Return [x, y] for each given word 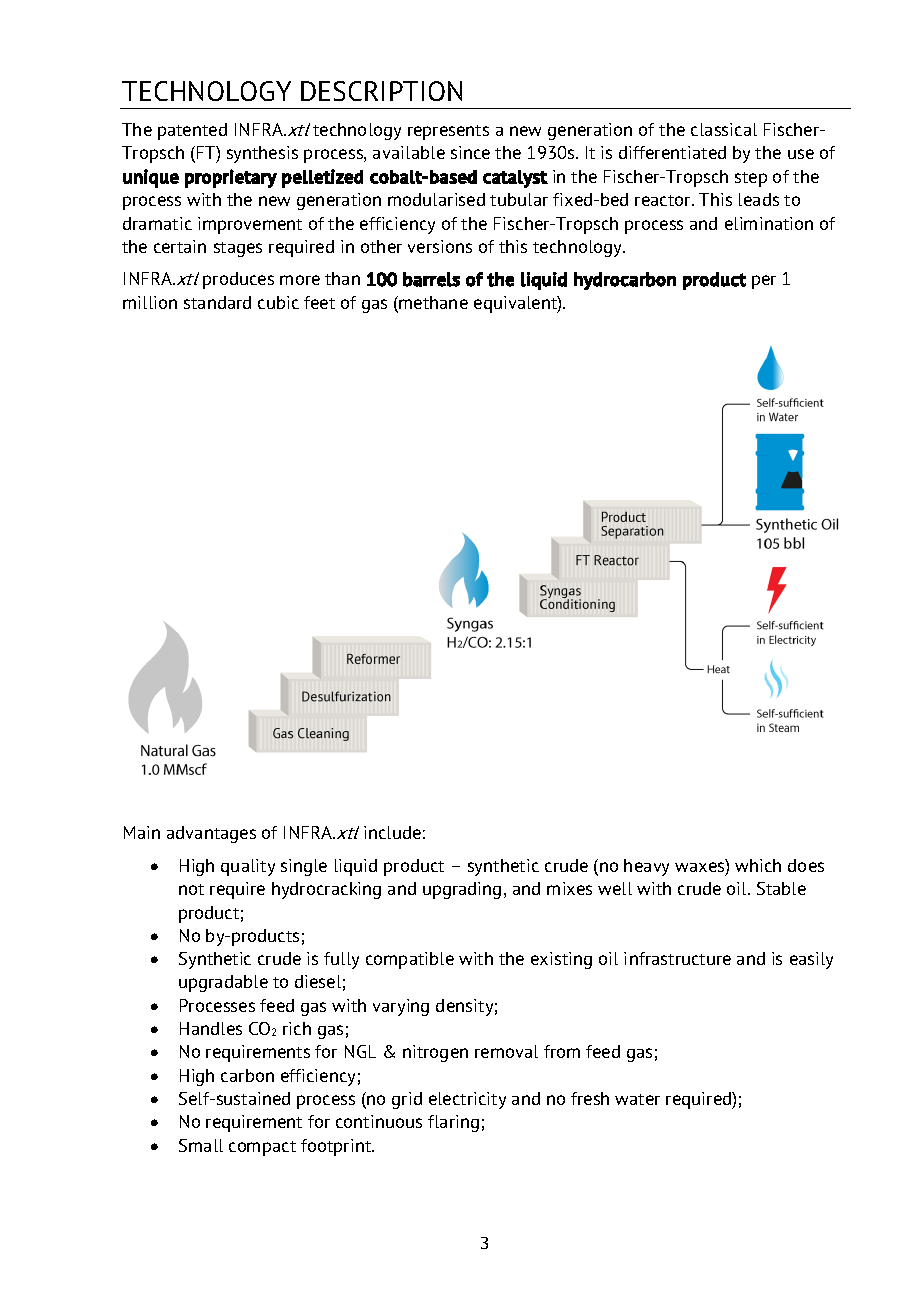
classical [724, 129]
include [392, 832]
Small [201, 1145]
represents [448, 132]
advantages [211, 834]
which [758, 865]
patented [192, 131]
